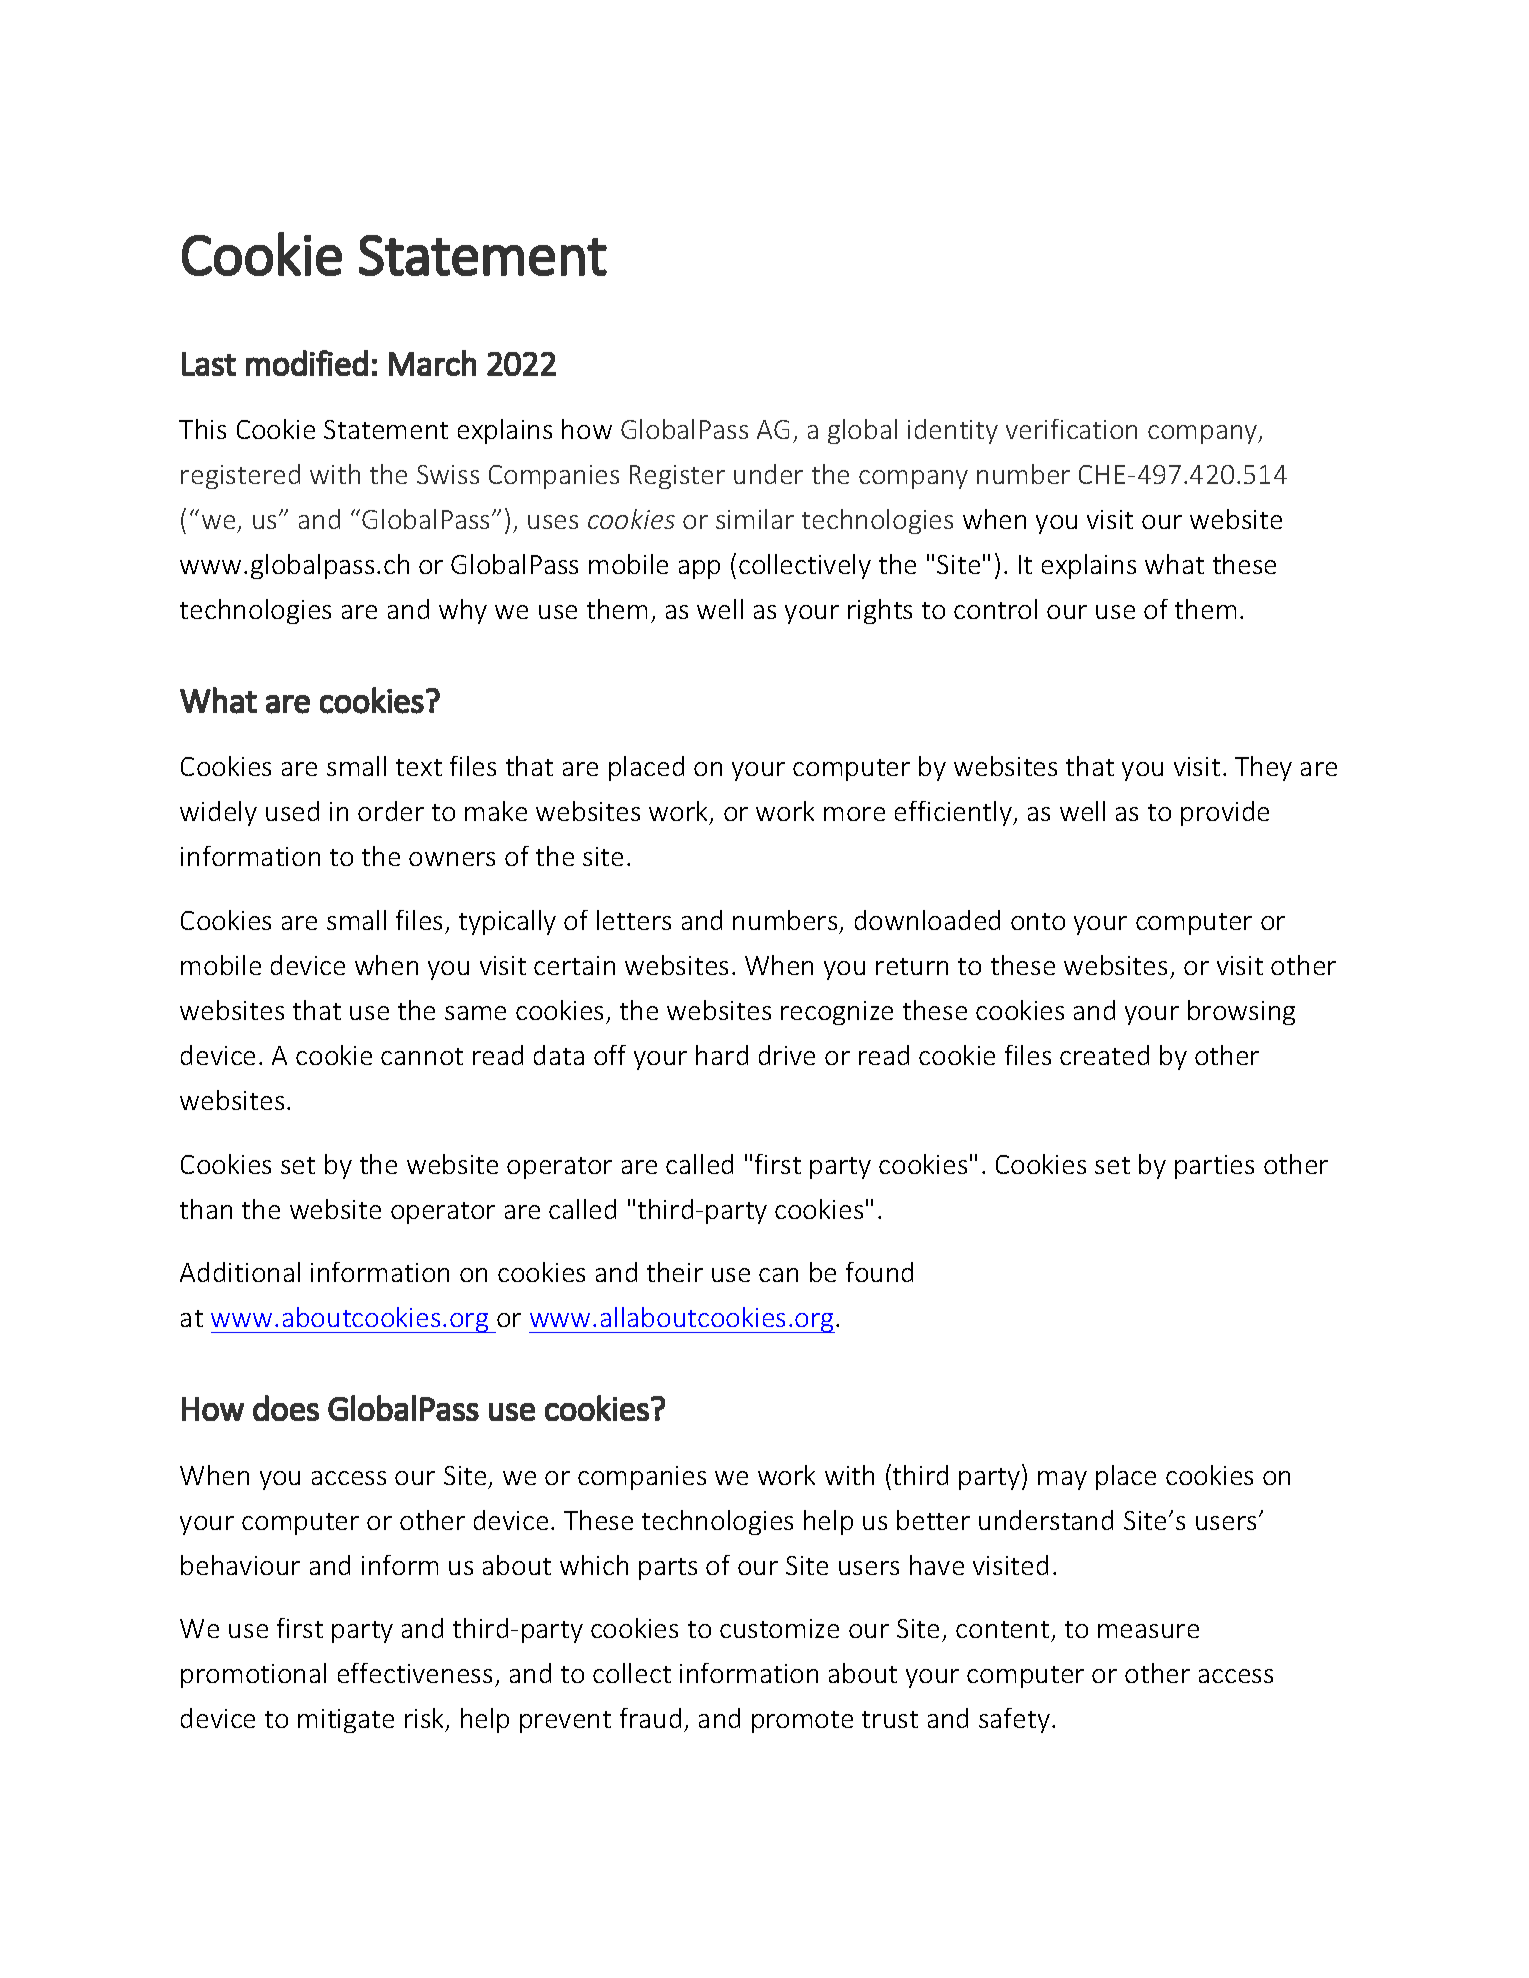 Image resolution: width=1529 pixels, height=1978 pixels. Describe the element at coordinates (240, 1272) in the image. I see `Additional` at that location.
